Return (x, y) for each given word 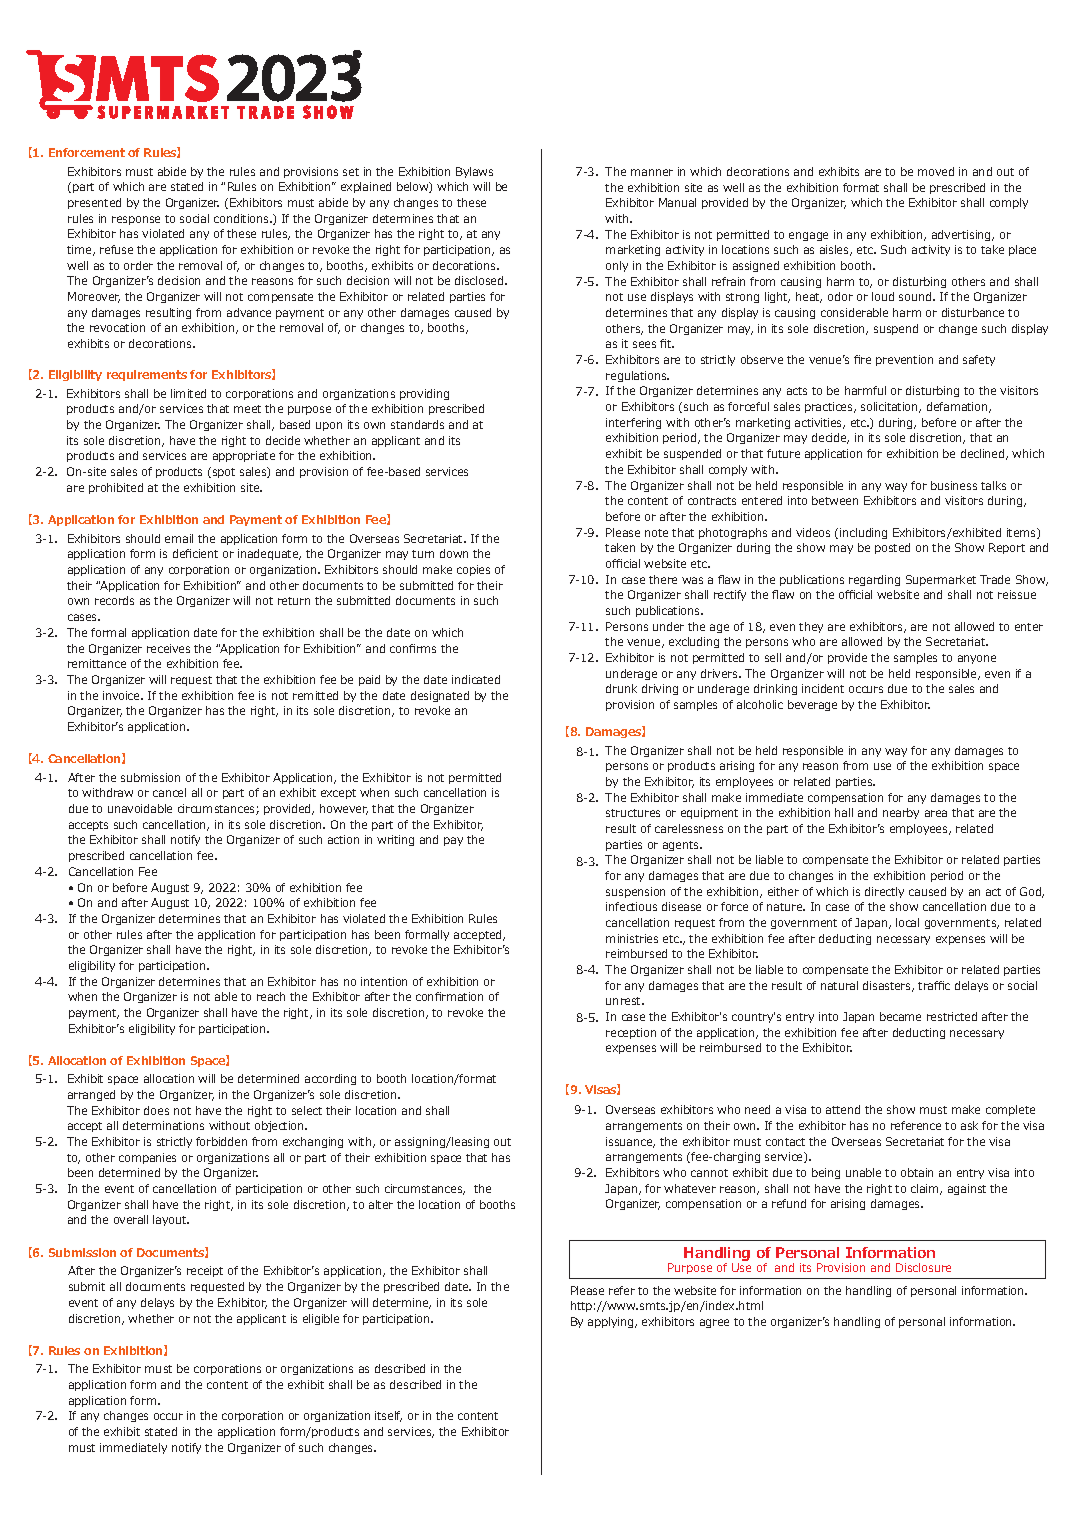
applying (612, 1322)
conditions (243, 218)
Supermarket (941, 580)
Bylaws (474, 172)
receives (168, 648)
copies (473, 570)
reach (271, 996)
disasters (888, 986)
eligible (321, 1319)
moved (936, 171)
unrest (625, 1001)
